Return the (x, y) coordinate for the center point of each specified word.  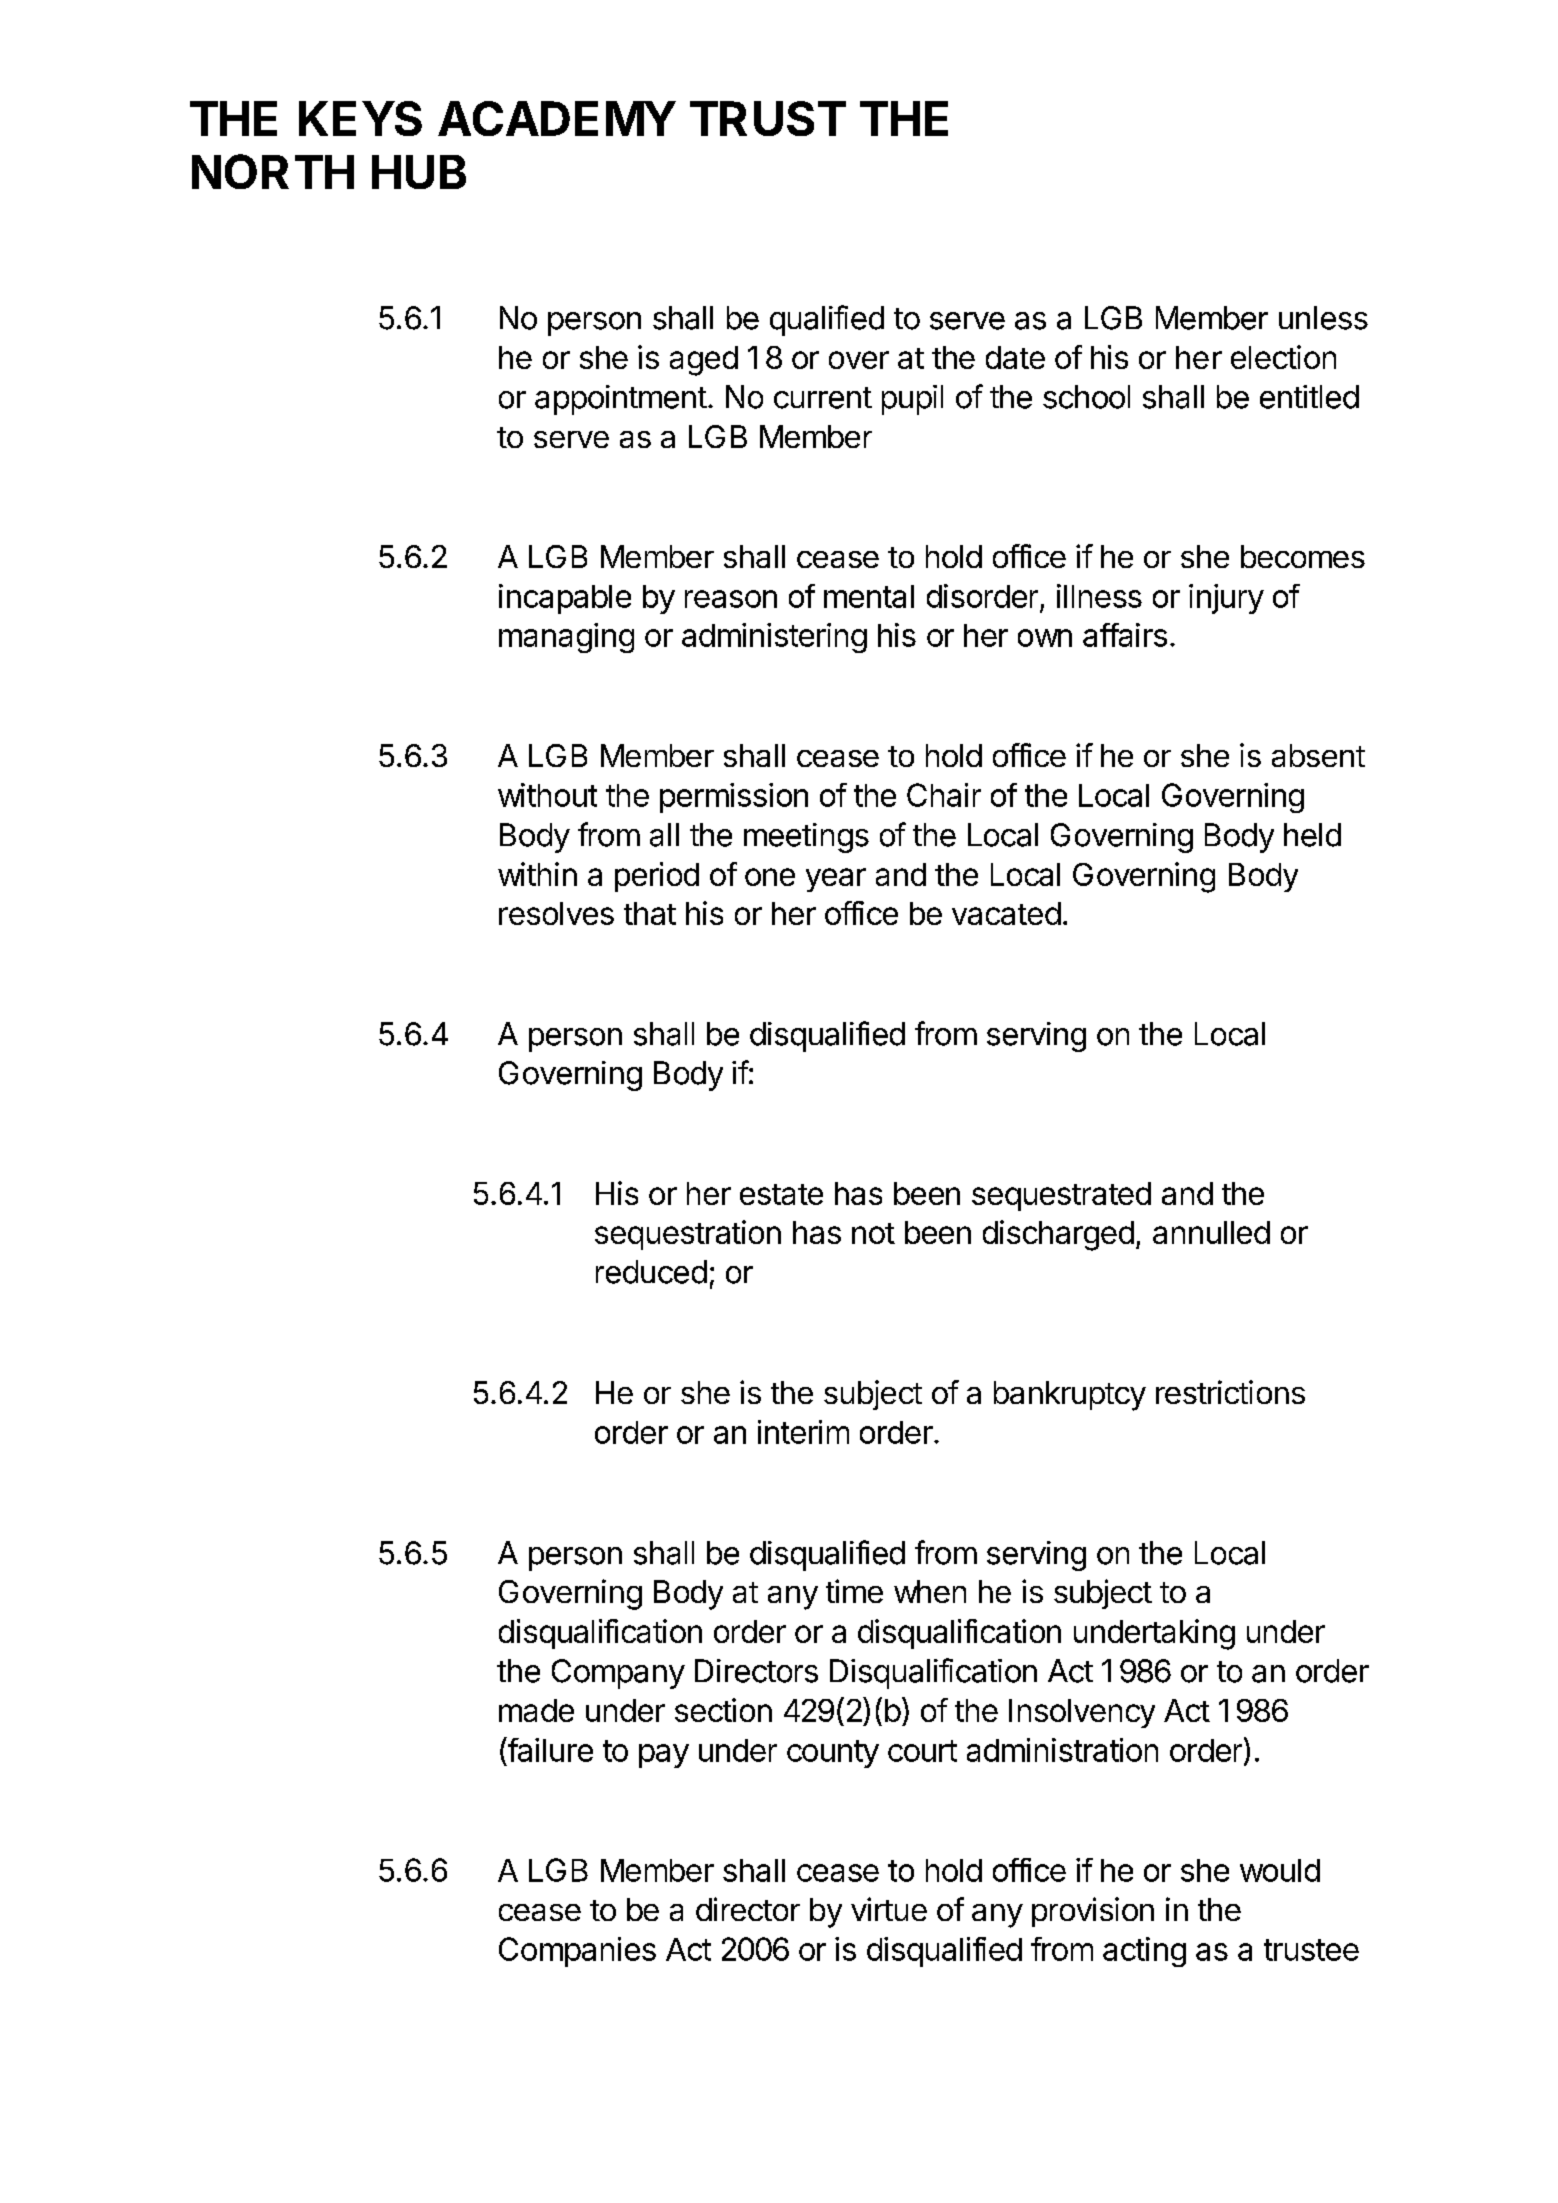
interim (803, 1432)
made (536, 1710)
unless (1323, 318)
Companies (577, 1952)
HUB (419, 172)
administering (774, 638)
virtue (889, 1909)
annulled (1211, 1232)
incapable (565, 599)
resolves (556, 913)
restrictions (1230, 1392)
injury (1226, 599)
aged (704, 361)
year (836, 880)
